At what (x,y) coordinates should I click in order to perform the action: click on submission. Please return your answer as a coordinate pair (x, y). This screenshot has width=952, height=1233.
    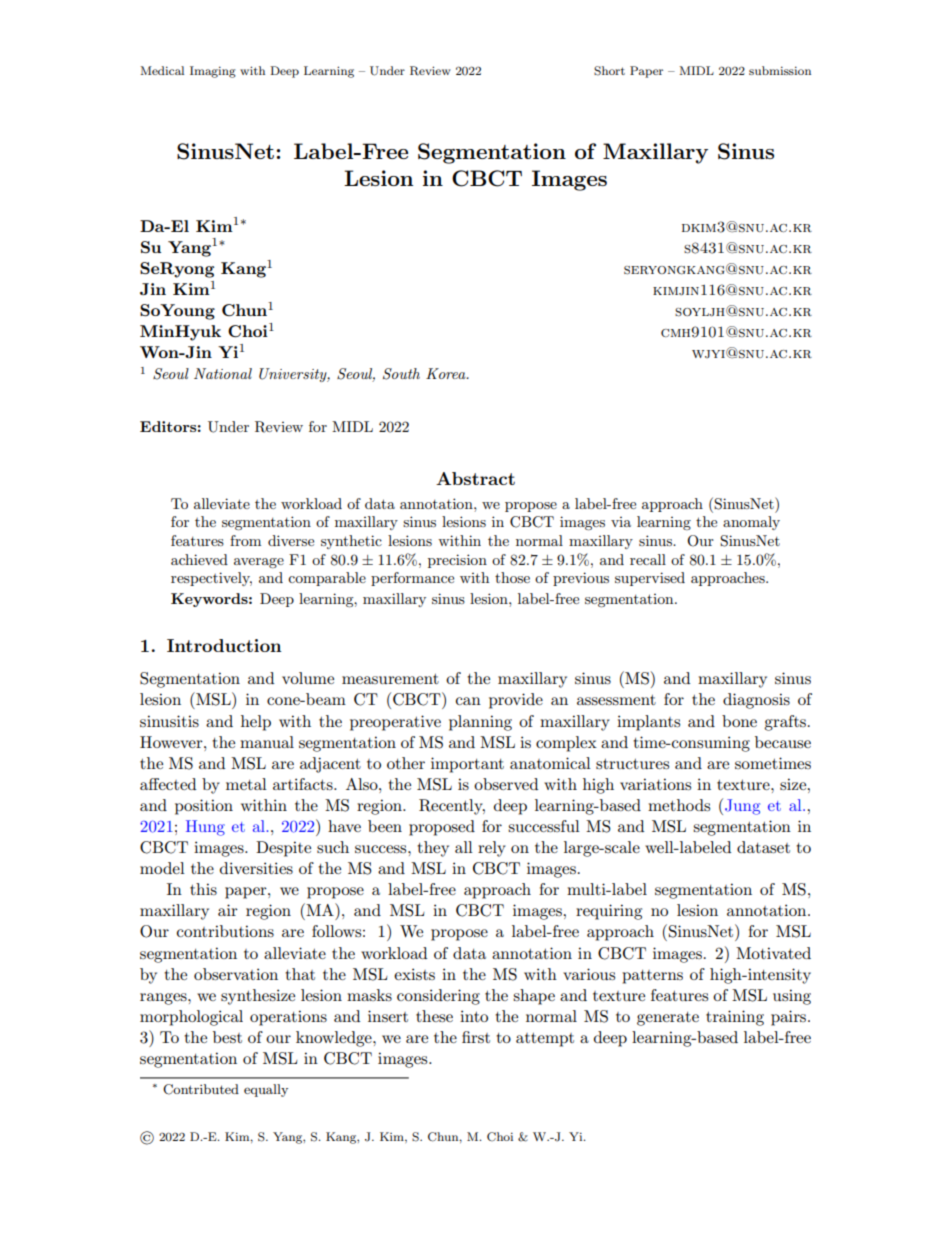
    Looking at the image, I should click on (780, 70).
